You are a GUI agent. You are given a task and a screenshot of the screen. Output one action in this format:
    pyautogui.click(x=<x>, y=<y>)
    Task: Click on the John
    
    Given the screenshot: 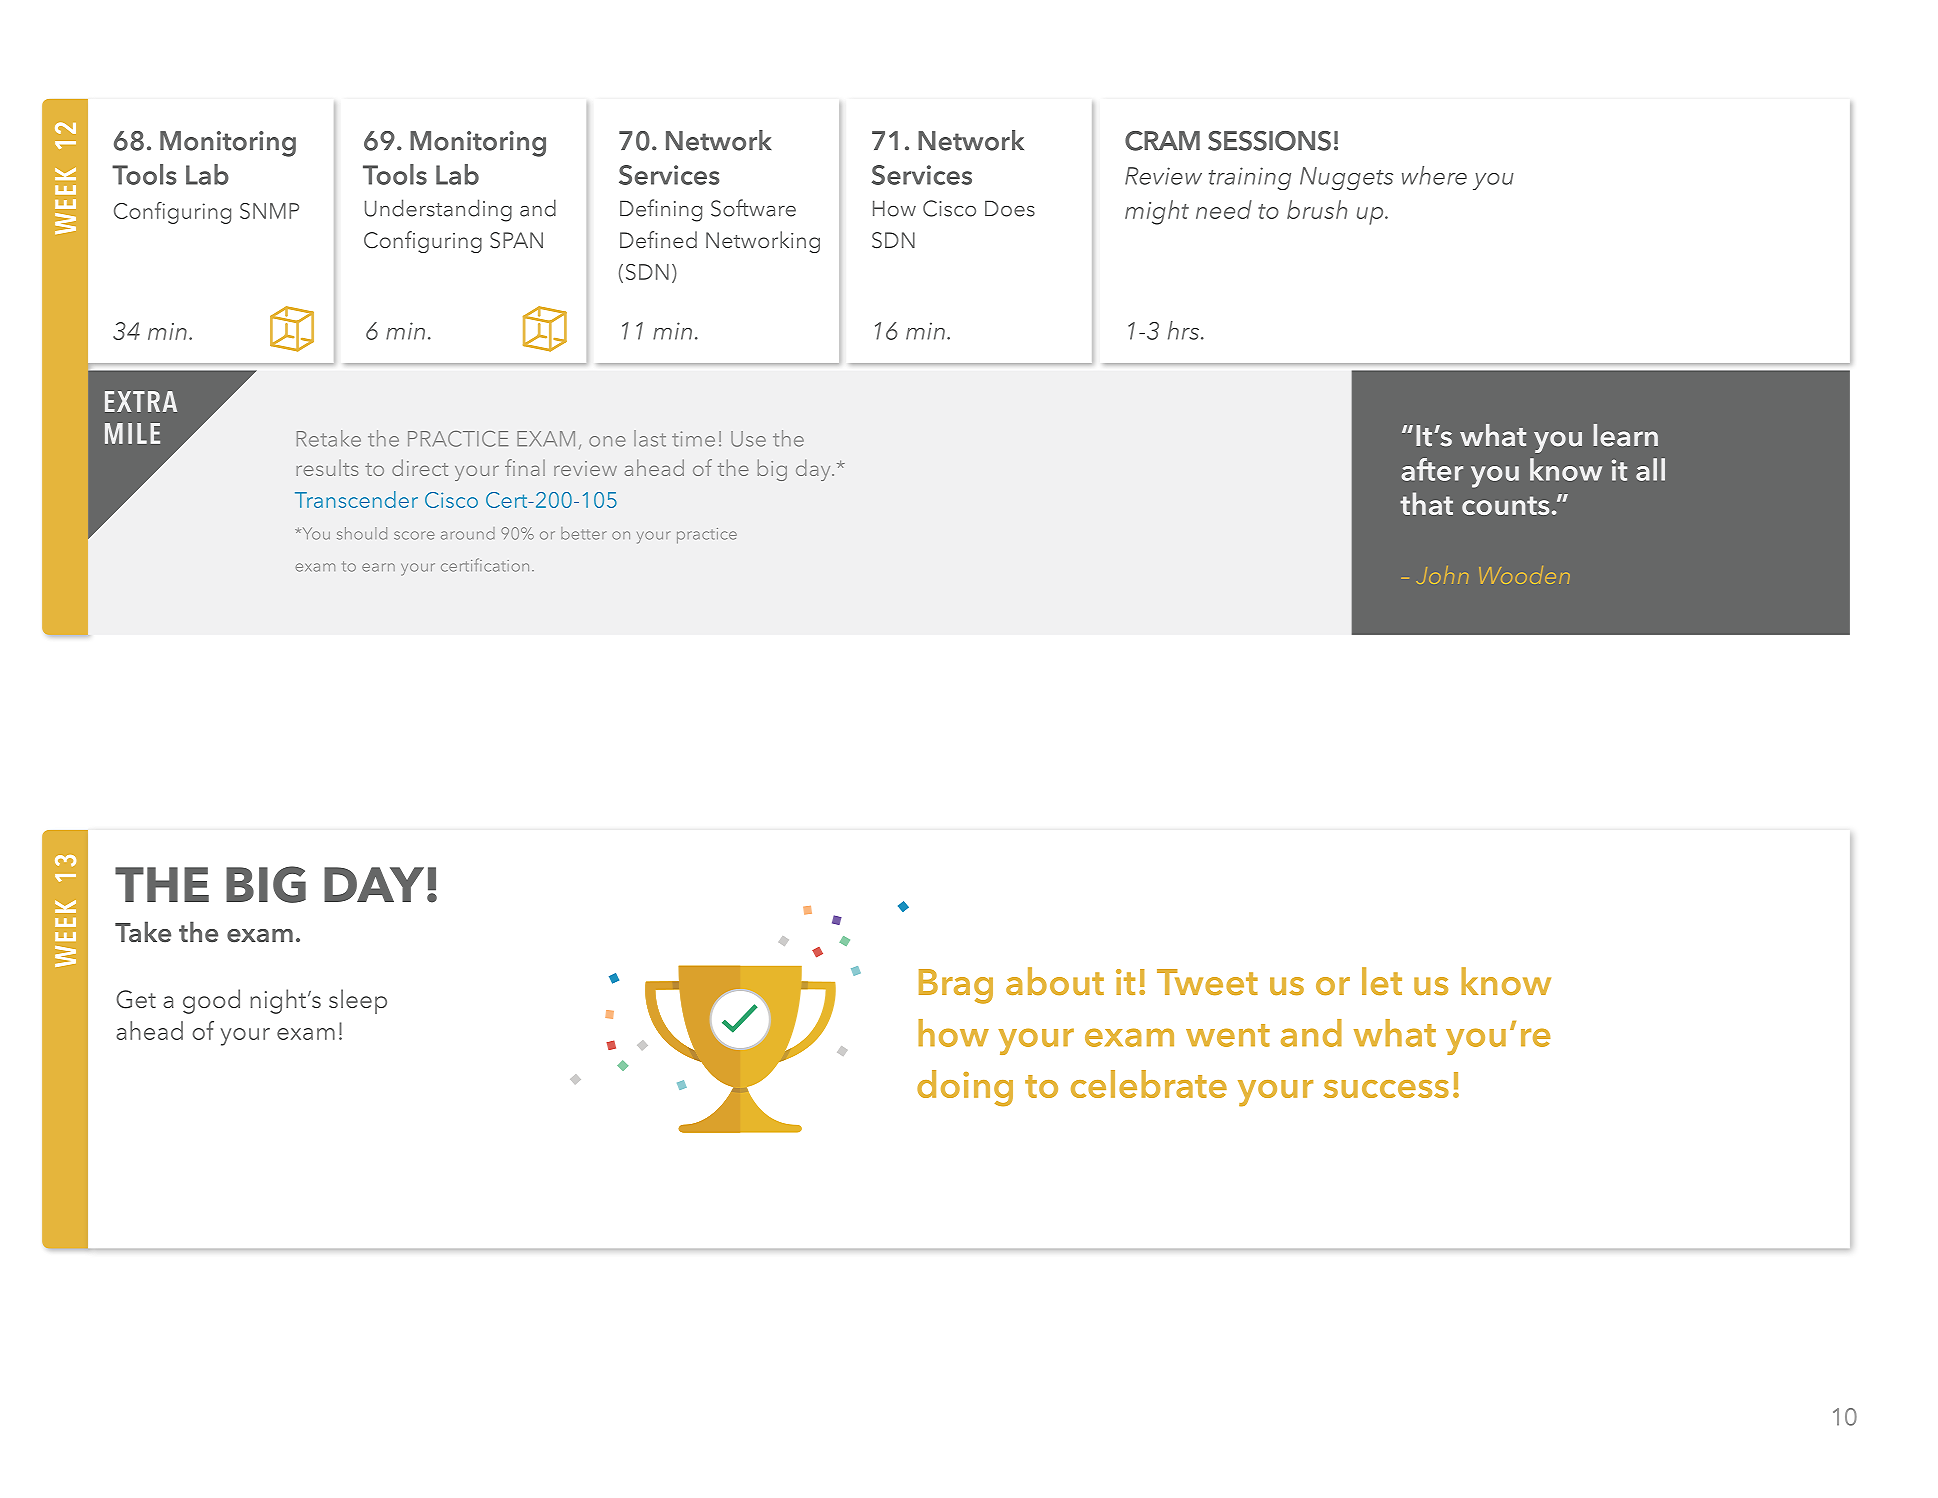 What is the action you would take?
    pyautogui.click(x=1442, y=575)
